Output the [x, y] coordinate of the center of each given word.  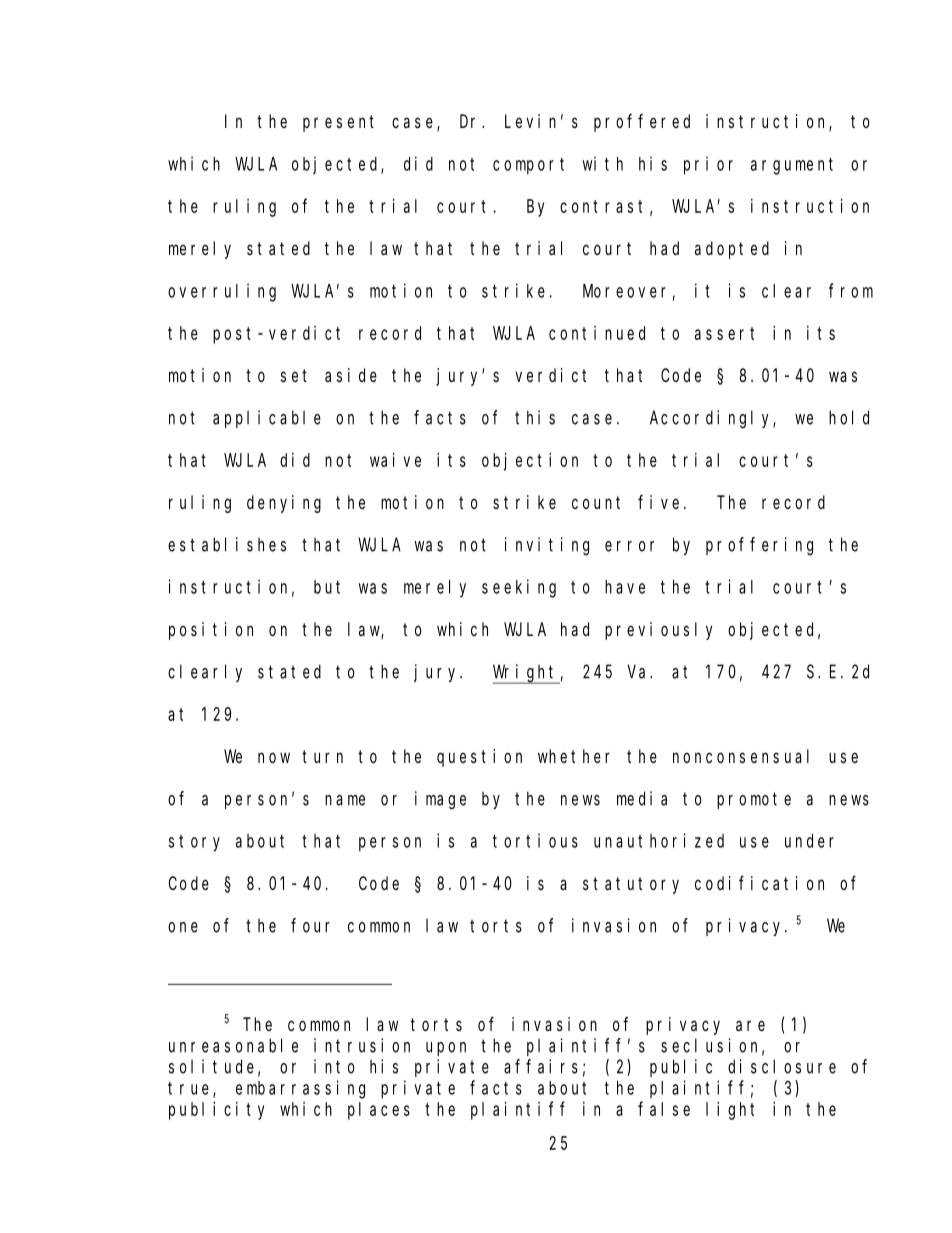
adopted [732, 250]
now [274, 757]
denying [284, 504]
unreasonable [233, 1045]
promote [754, 800]
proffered [642, 123]
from [851, 290]
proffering [759, 546]
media [642, 798]
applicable [267, 419]
